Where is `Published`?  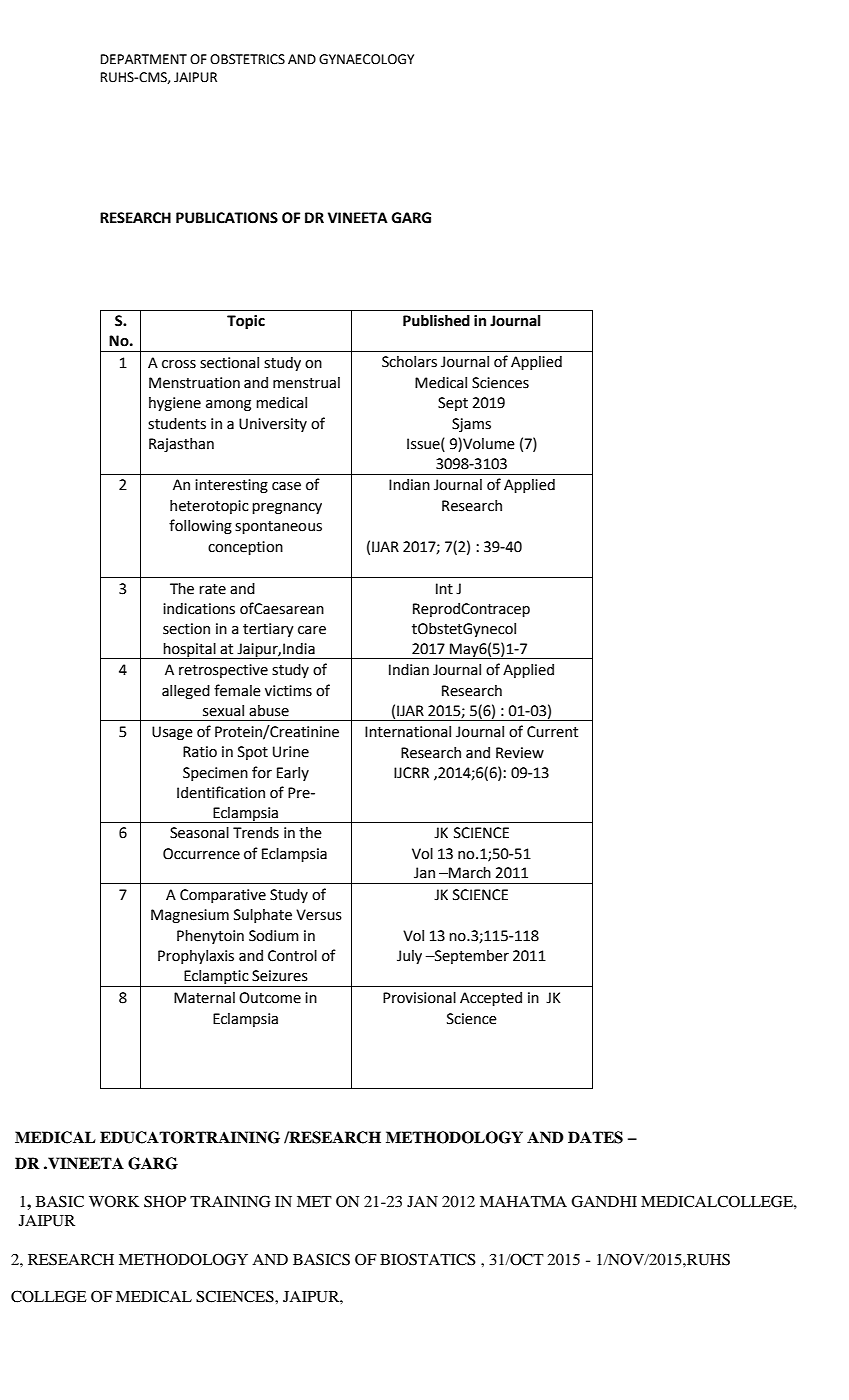
Published is located at coordinates (436, 320).
